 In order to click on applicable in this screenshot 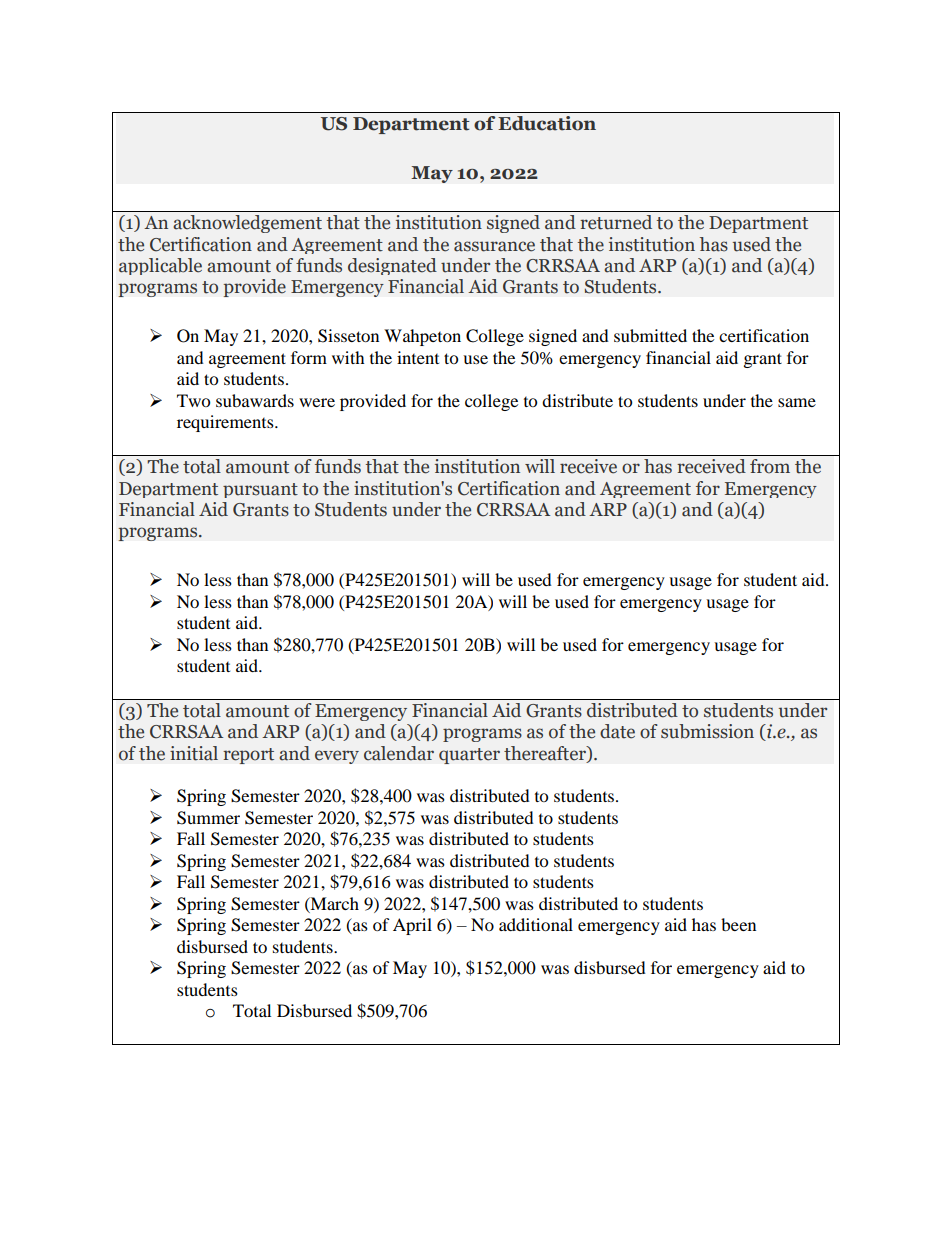, I will do `click(160, 266)`.
